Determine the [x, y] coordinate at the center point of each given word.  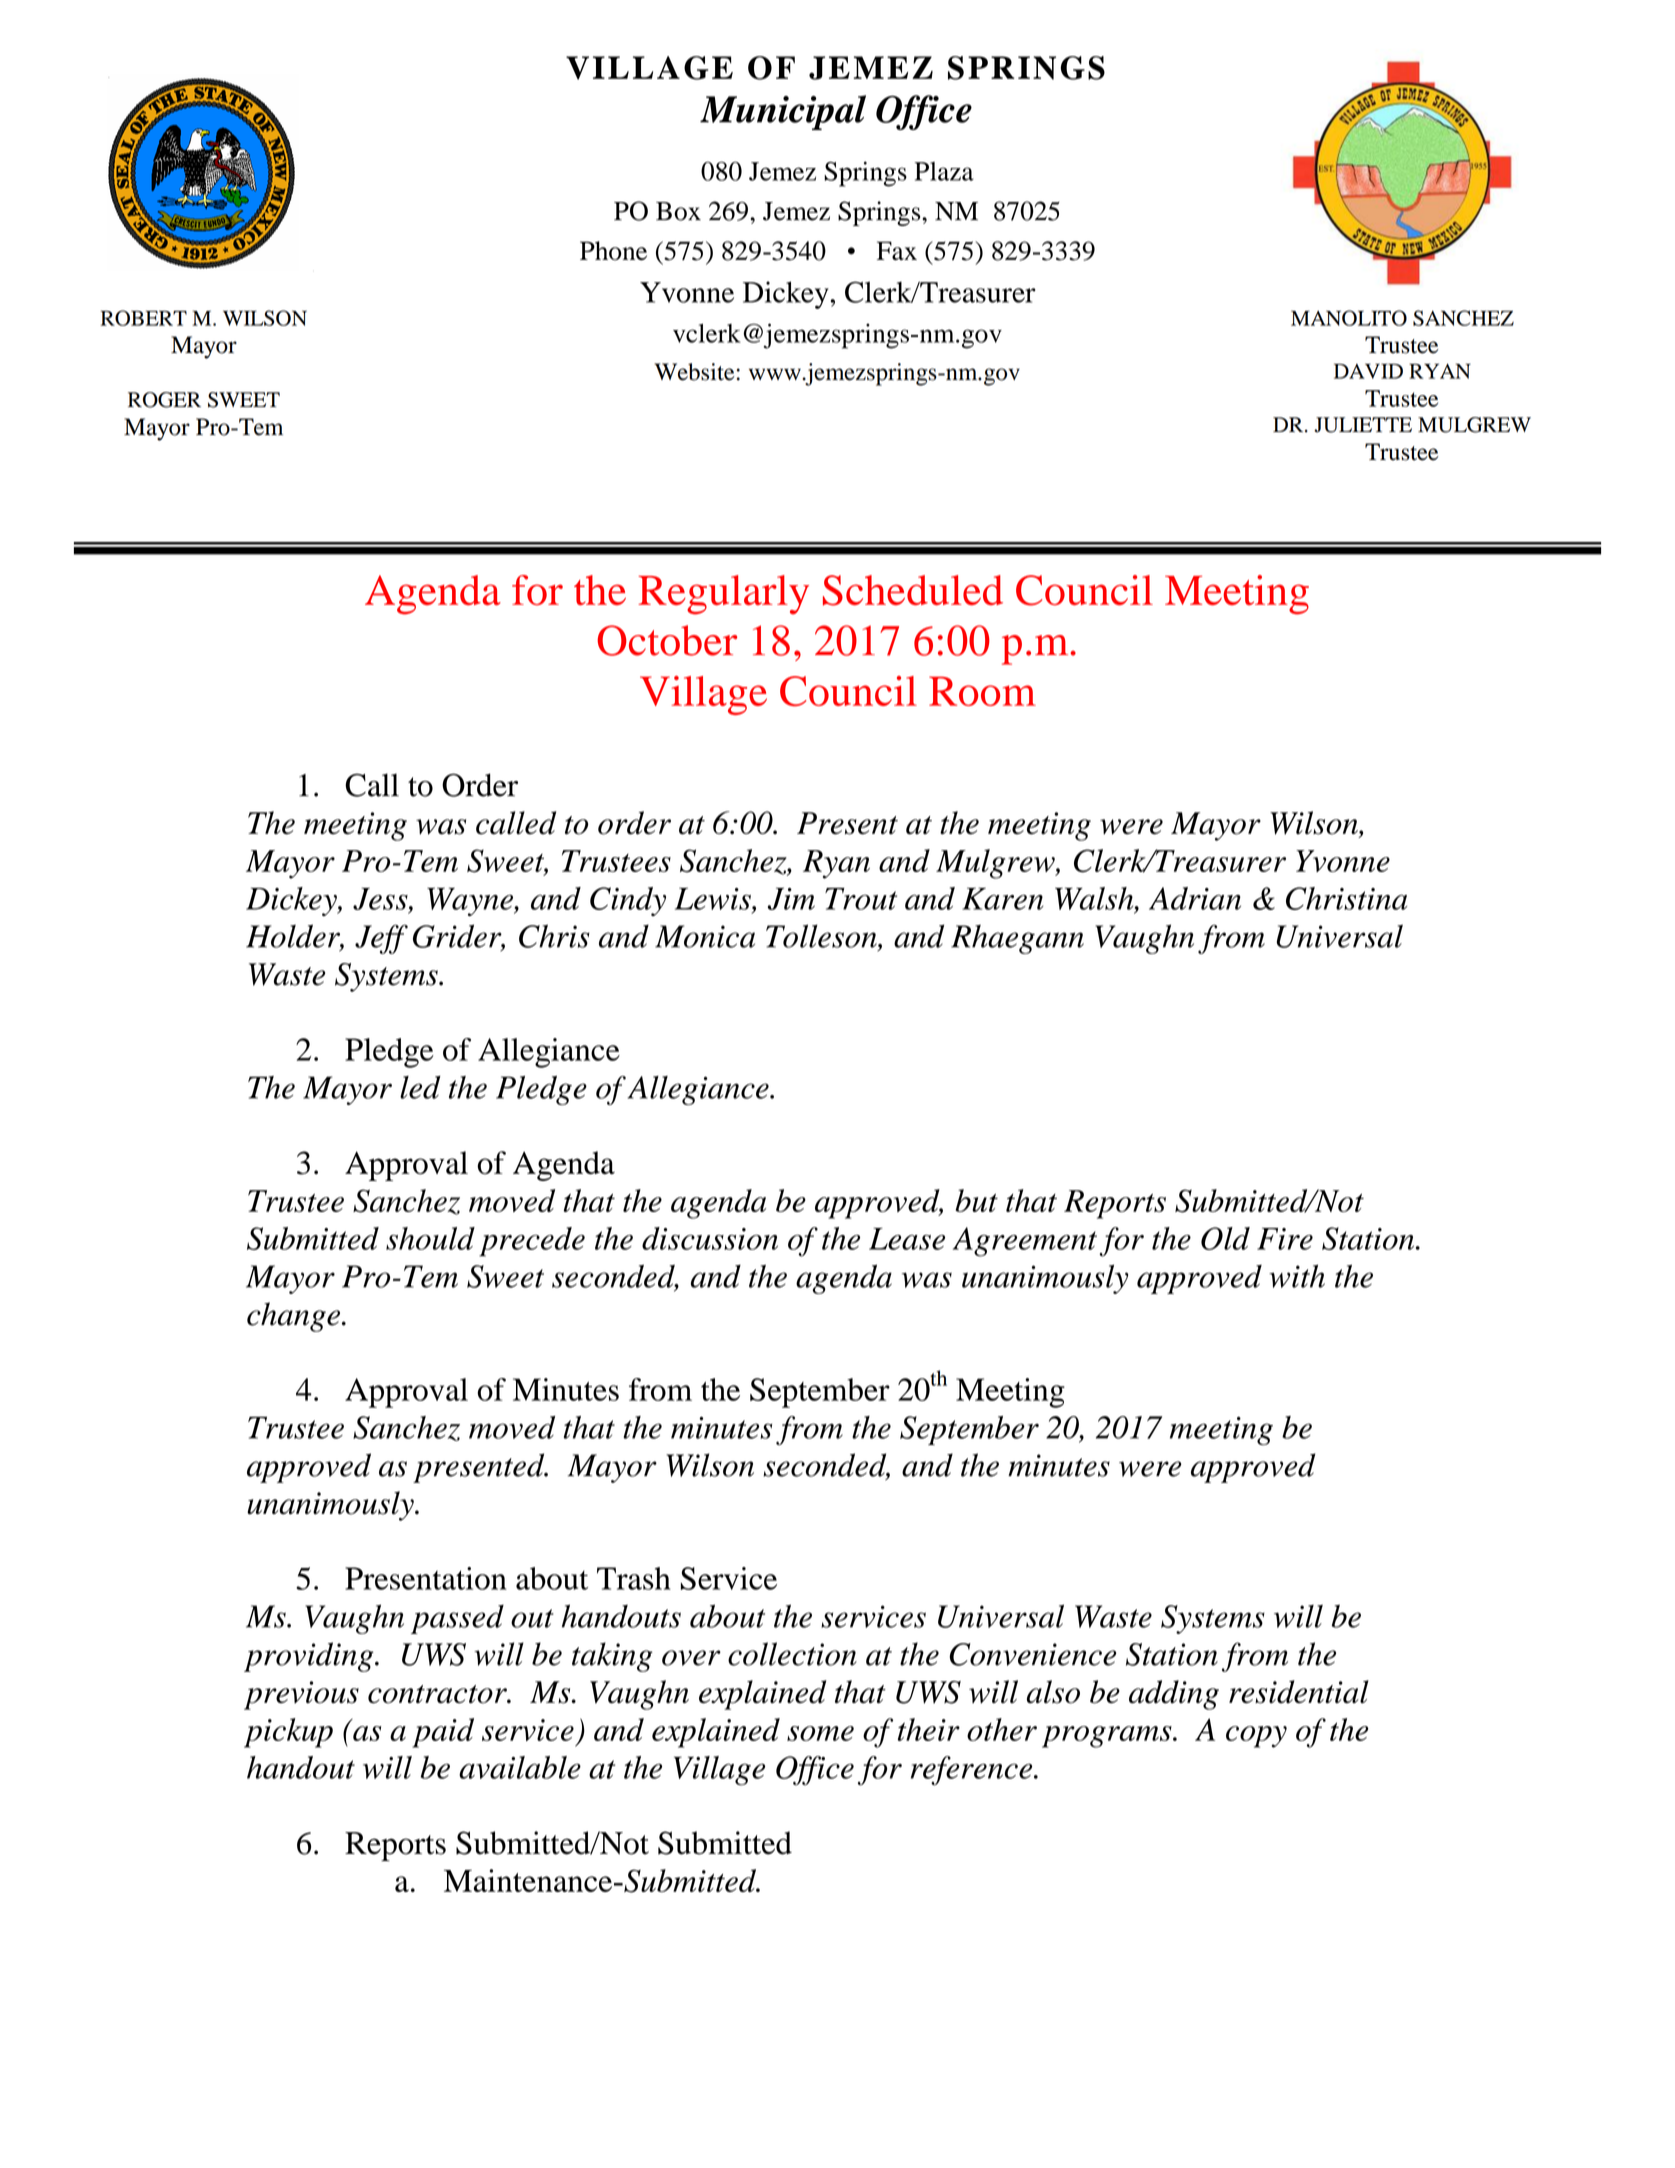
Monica [705, 936]
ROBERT [143, 318]
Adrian [1195, 898]
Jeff [381, 939]
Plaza [944, 171]
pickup [288, 1733]
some [820, 1733]
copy [1256, 1737]
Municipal [783, 112]
